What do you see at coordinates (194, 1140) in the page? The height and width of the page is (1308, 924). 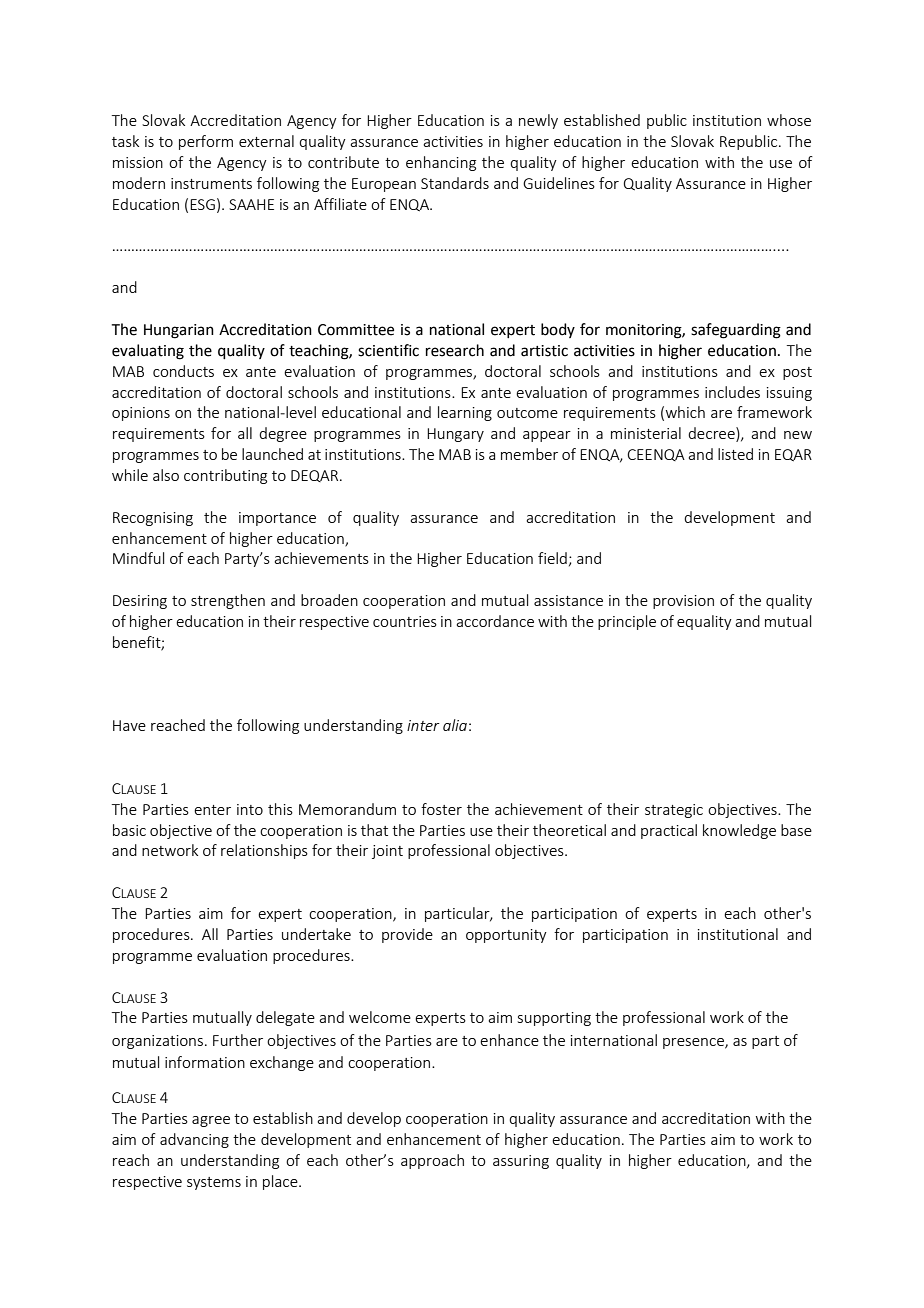 I see `advancing` at bounding box center [194, 1140].
